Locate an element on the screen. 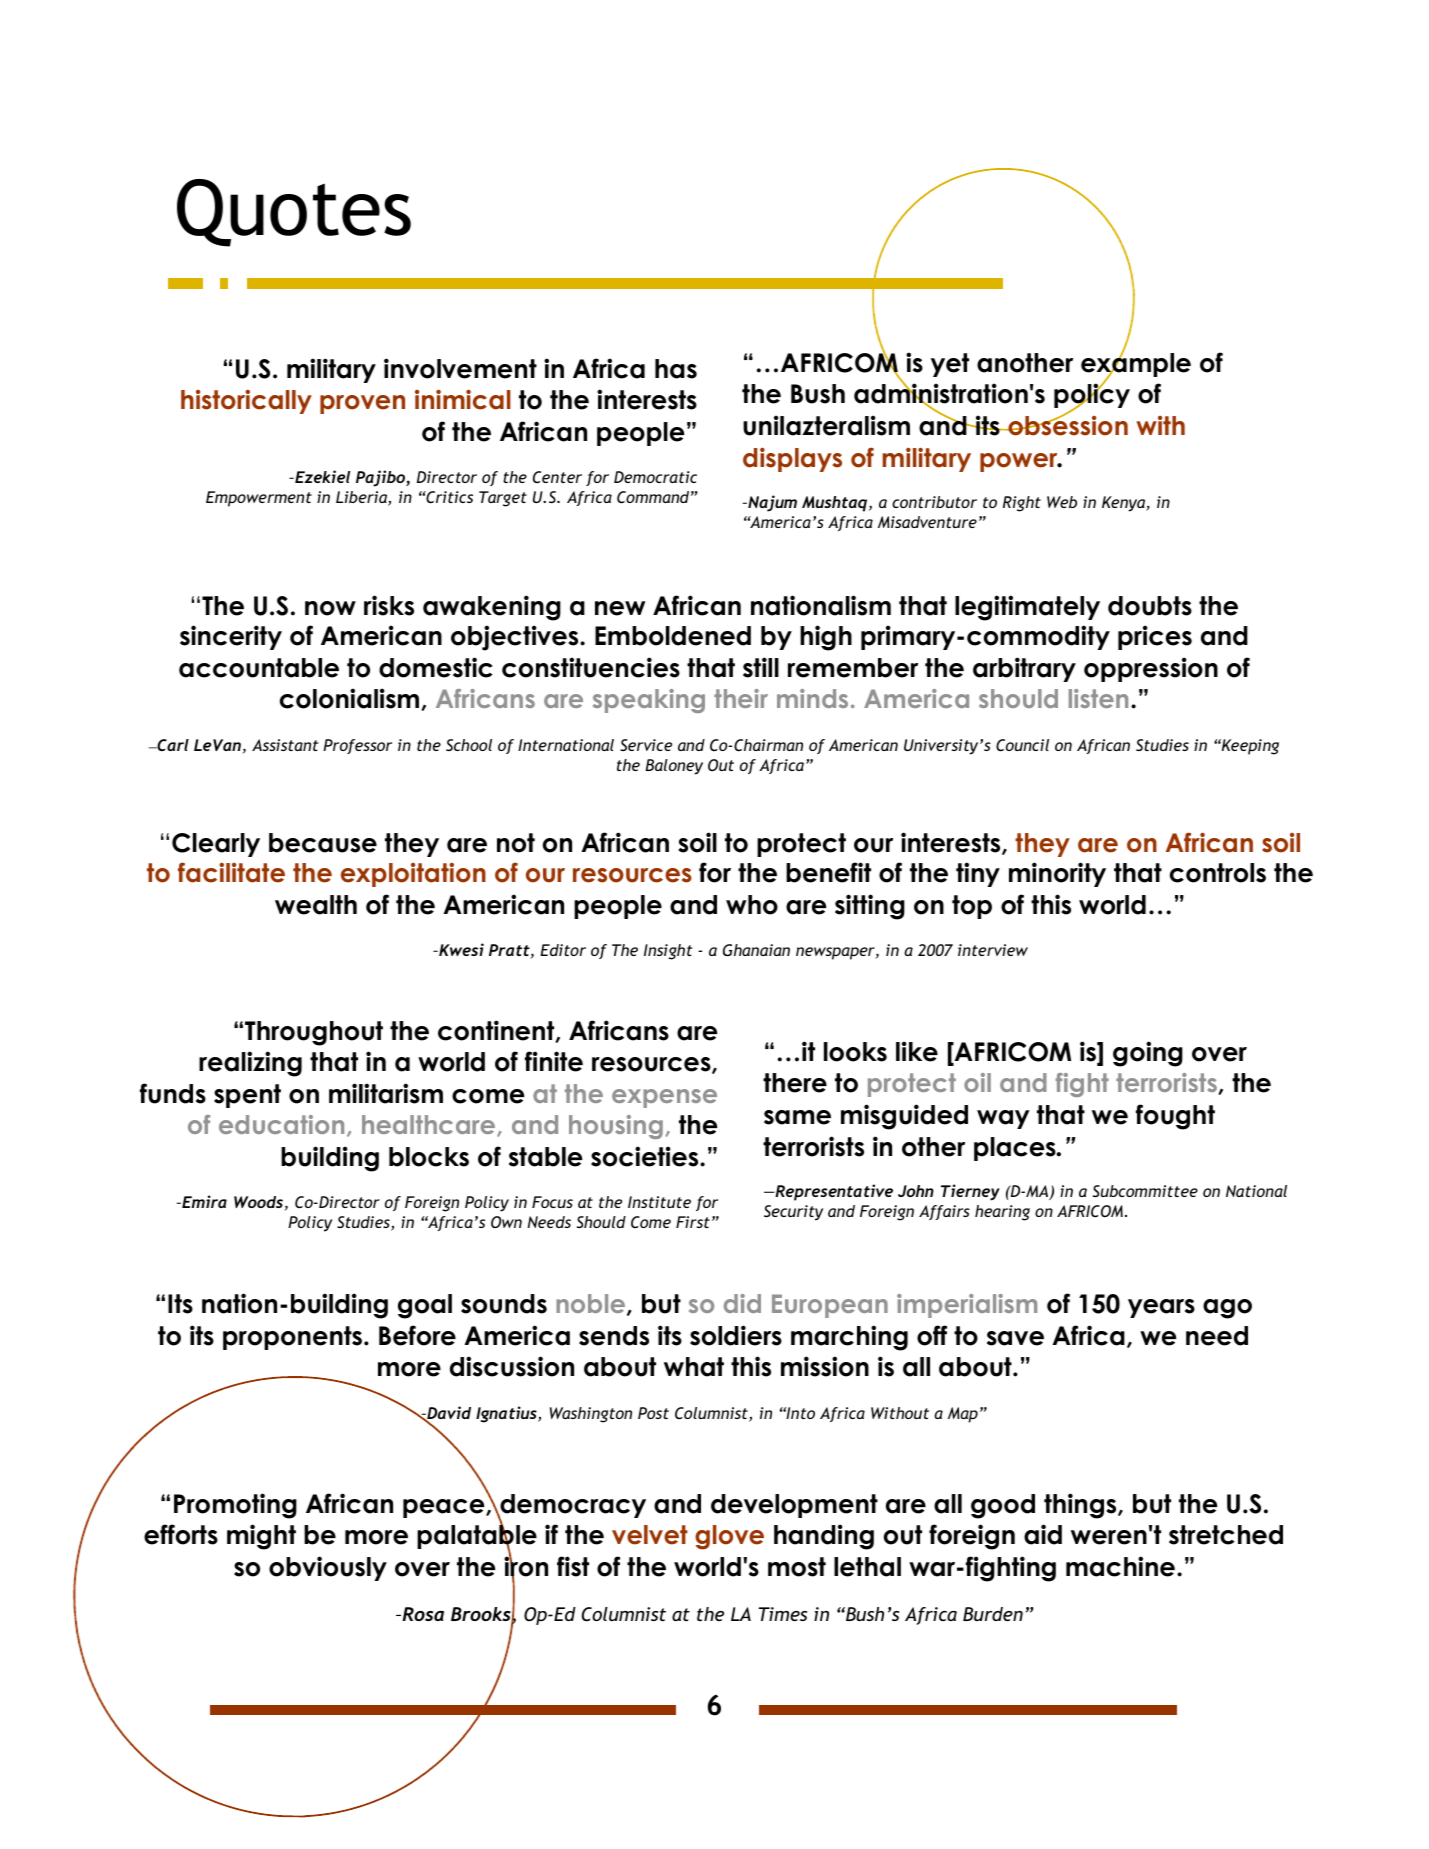 The image size is (1429, 1849). obviously is located at coordinates (328, 1568).
